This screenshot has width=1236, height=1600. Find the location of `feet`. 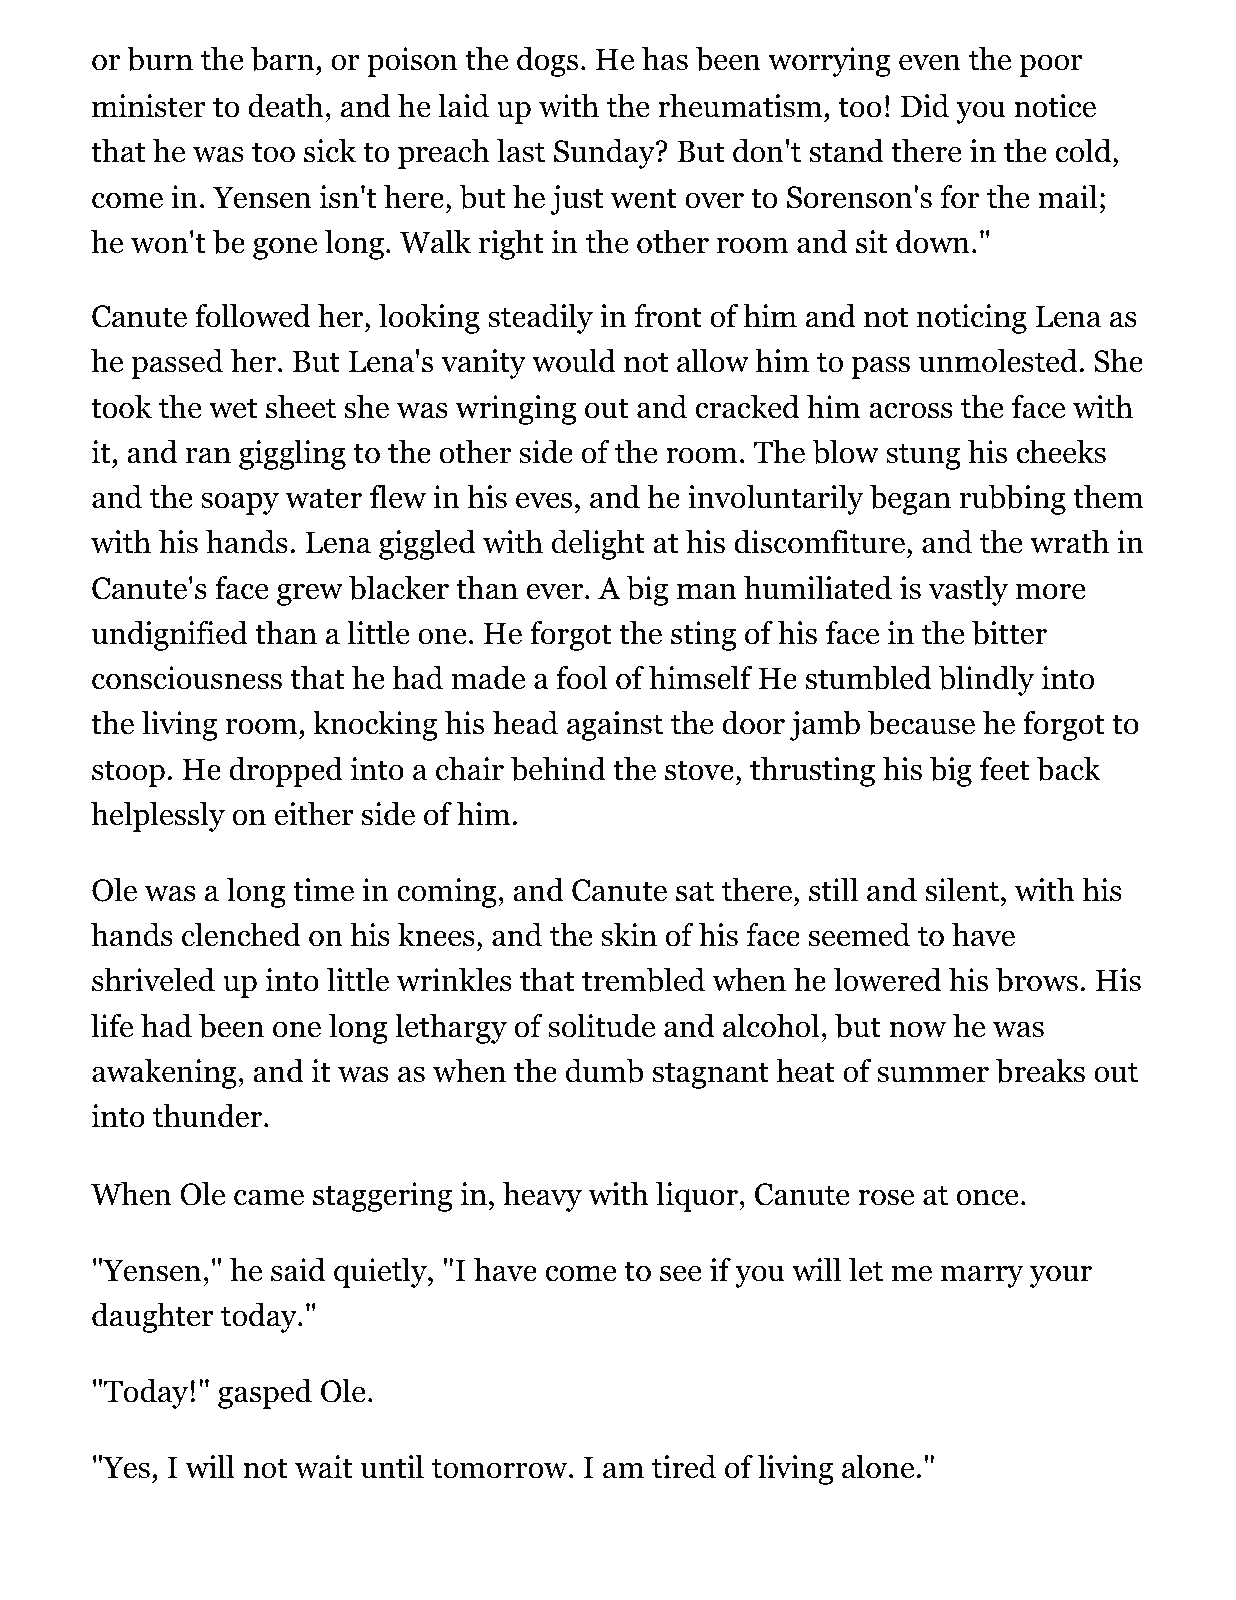

feet is located at coordinates (1005, 769).
